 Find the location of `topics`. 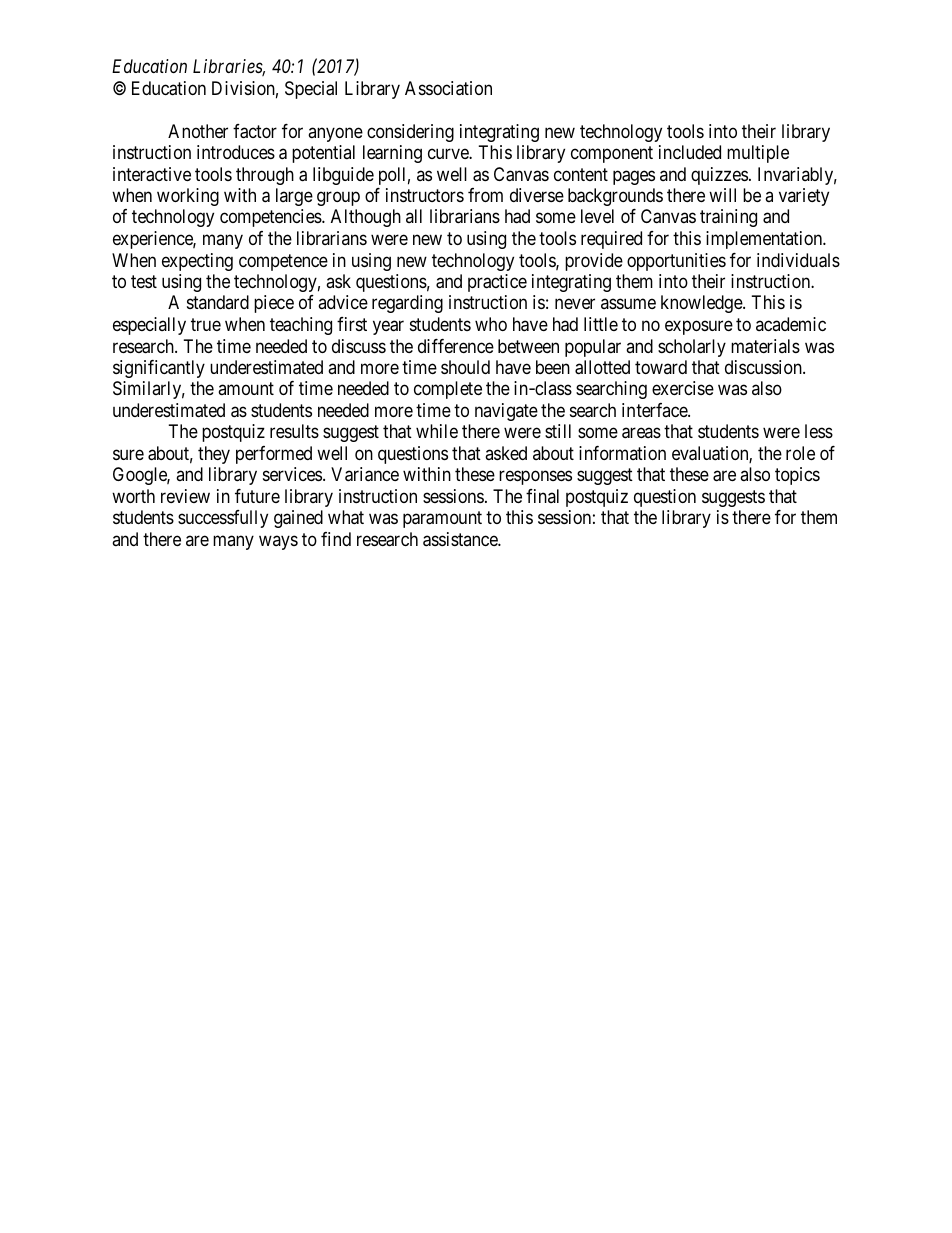

topics is located at coordinates (797, 476).
